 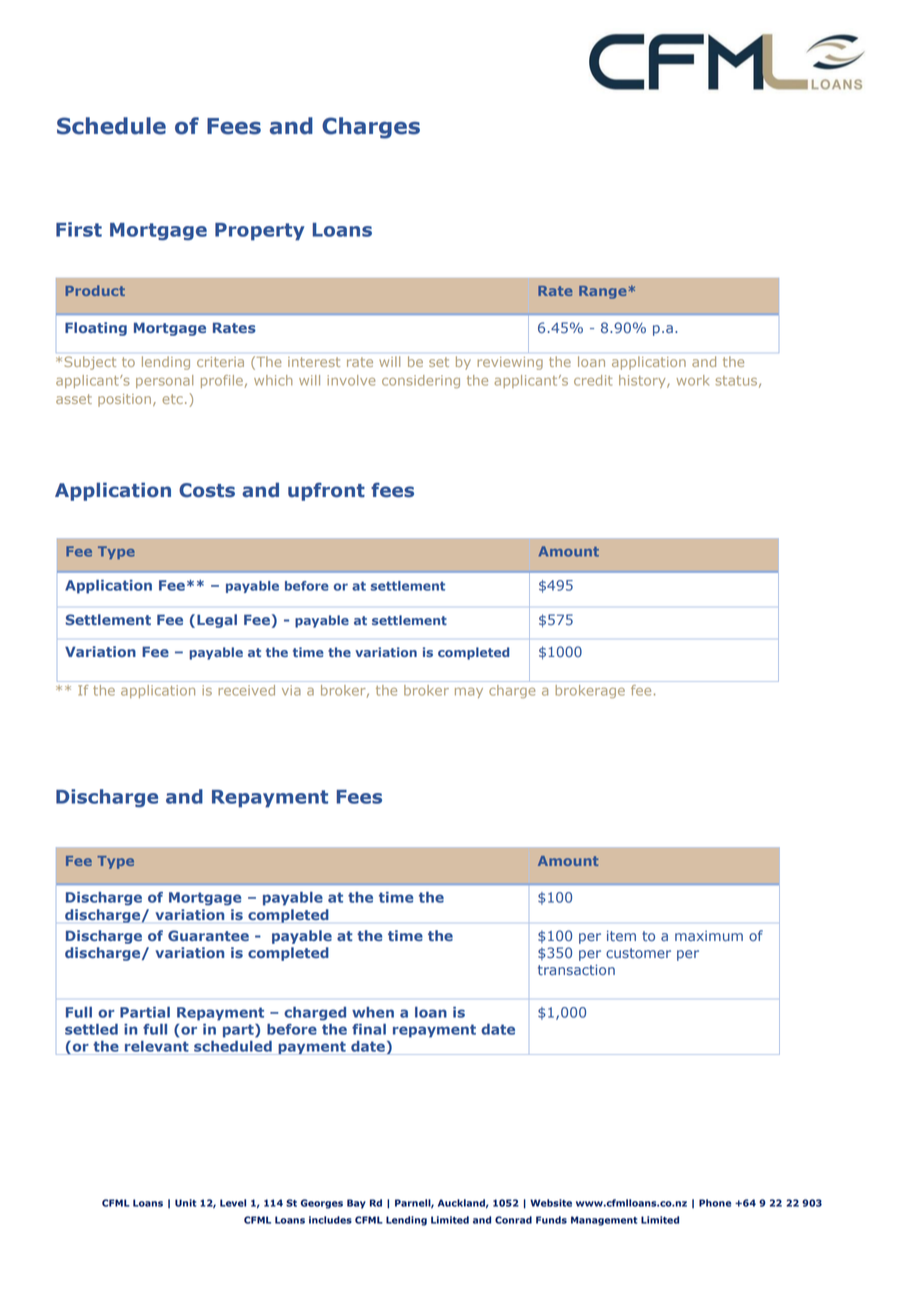 What do you see at coordinates (260, 232) in the screenshot?
I see `Property` at bounding box center [260, 232].
